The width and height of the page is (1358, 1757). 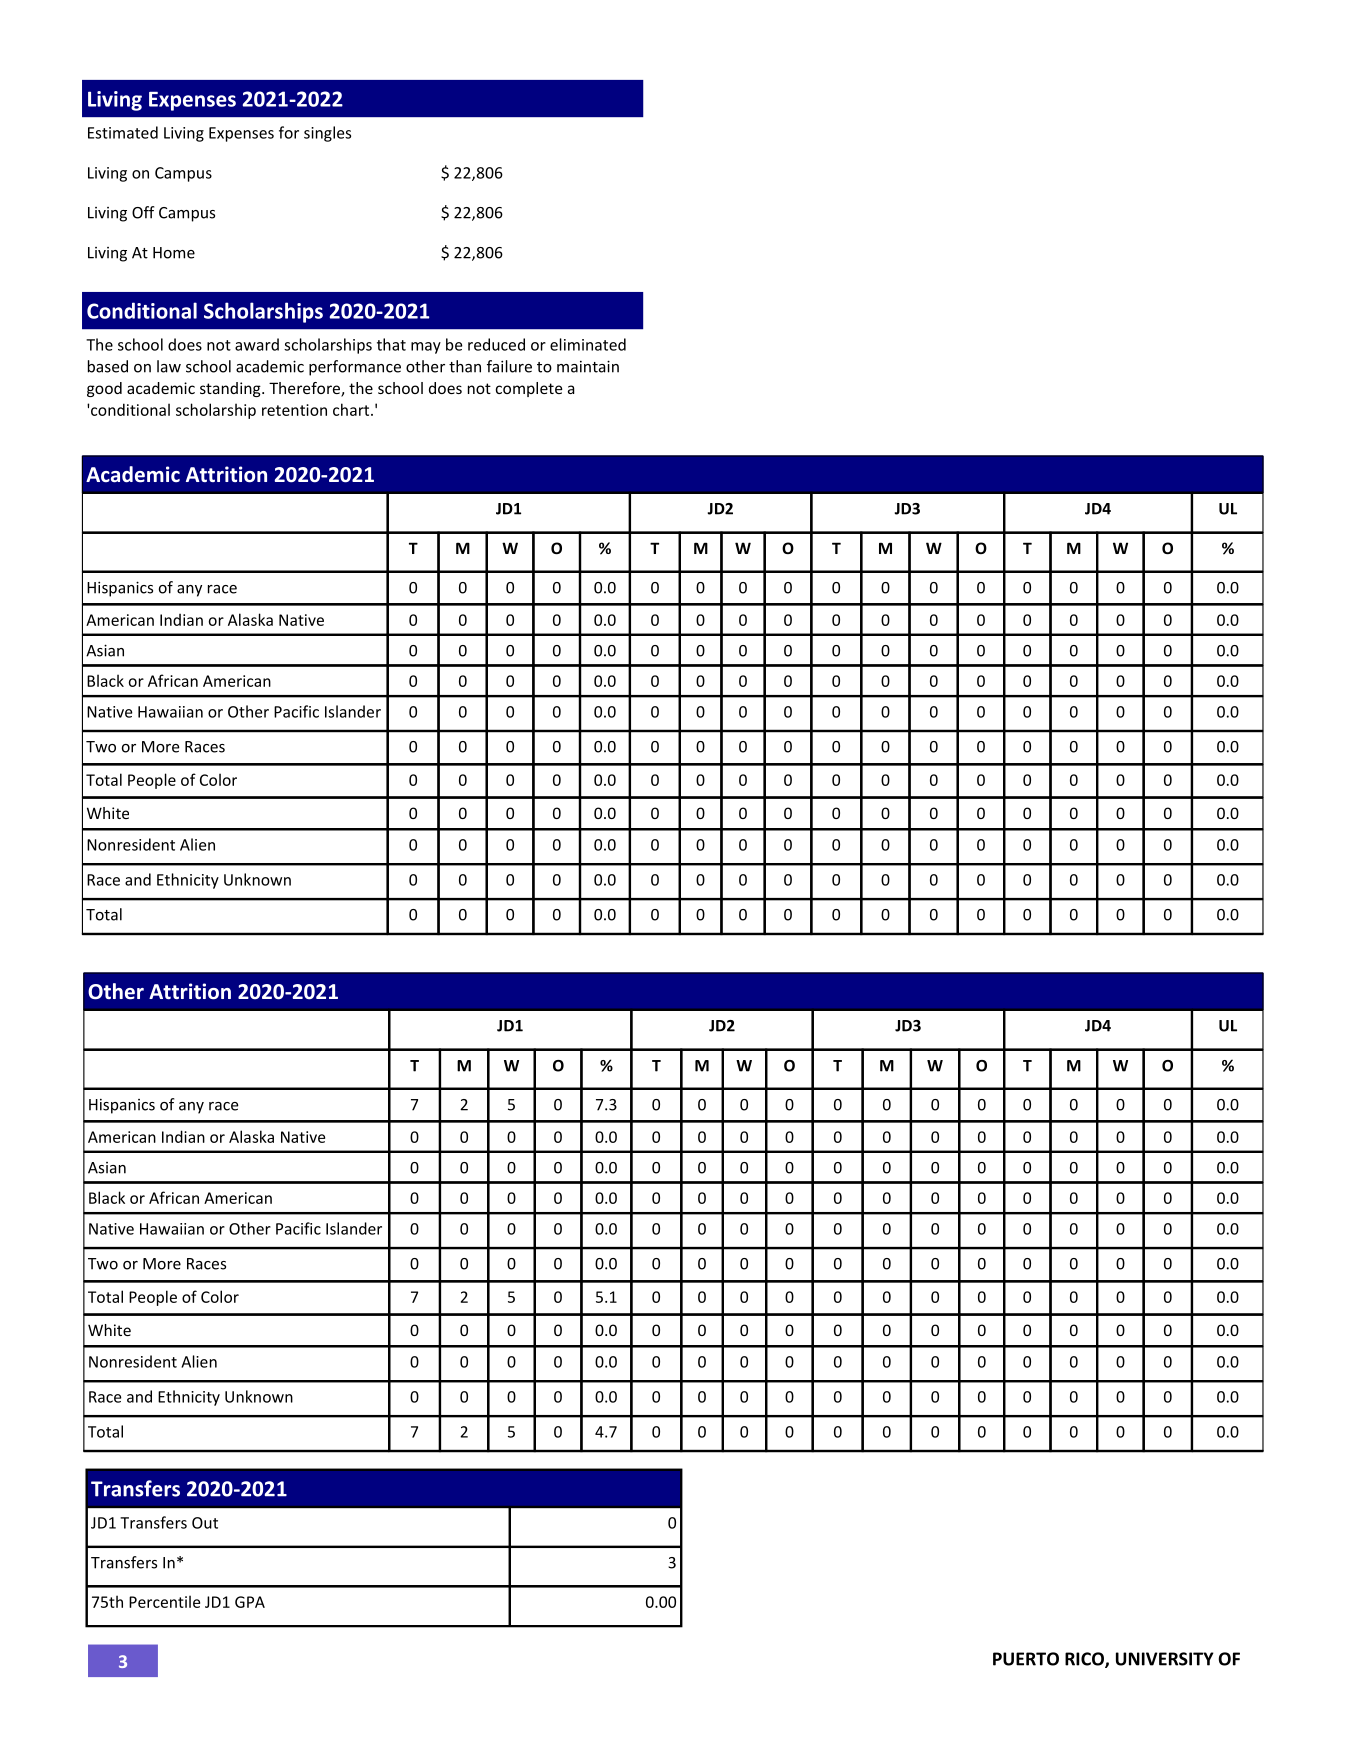 What do you see at coordinates (205, 1523) in the page?
I see `Out` at bounding box center [205, 1523].
